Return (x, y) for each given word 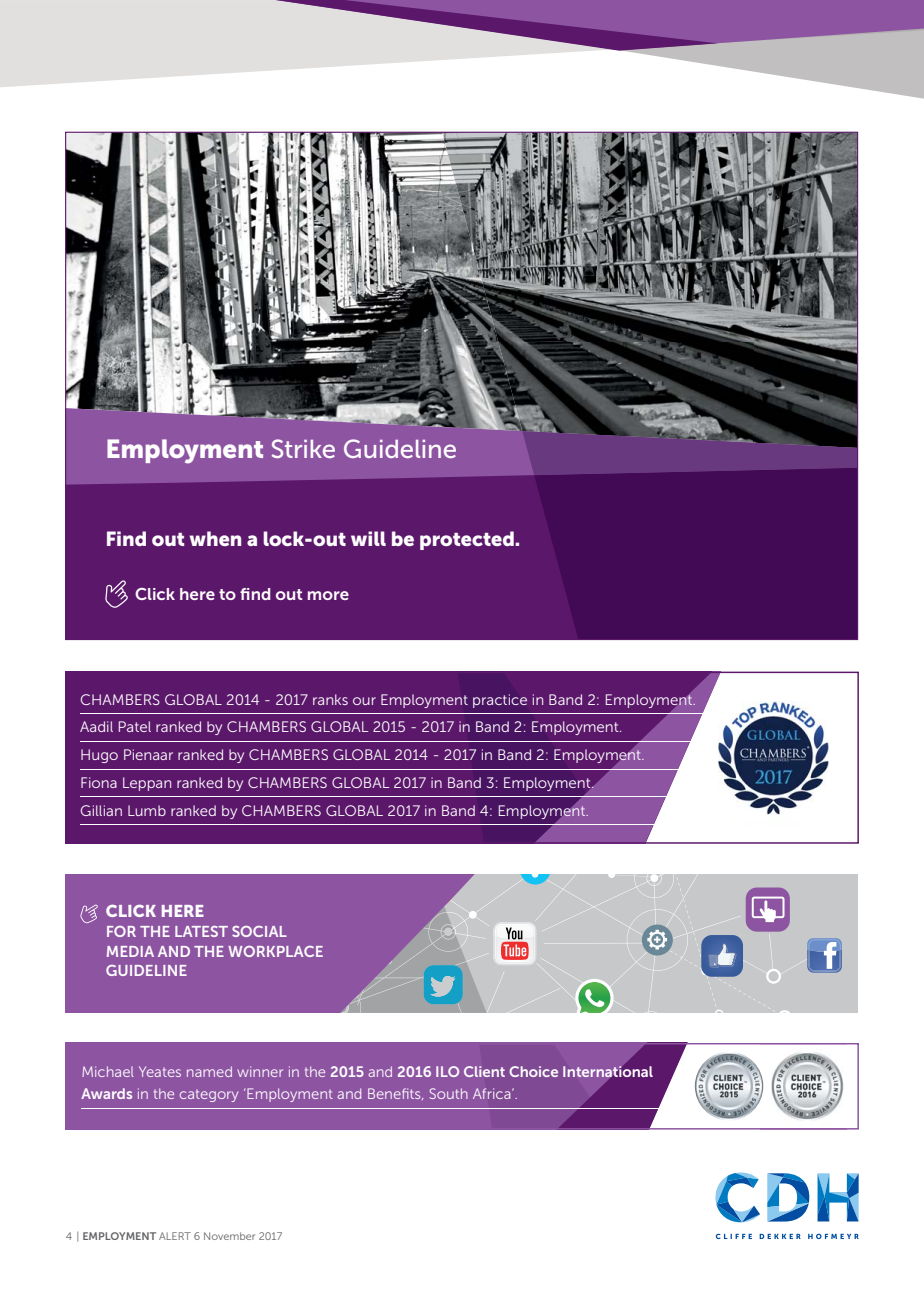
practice (500, 701)
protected (467, 540)
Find (126, 538)
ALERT (175, 1236)
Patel (135, 726)
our (364, 701)
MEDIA (130, 951)
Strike (303, 448)
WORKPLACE (275, 951)
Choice (533, 1071)
